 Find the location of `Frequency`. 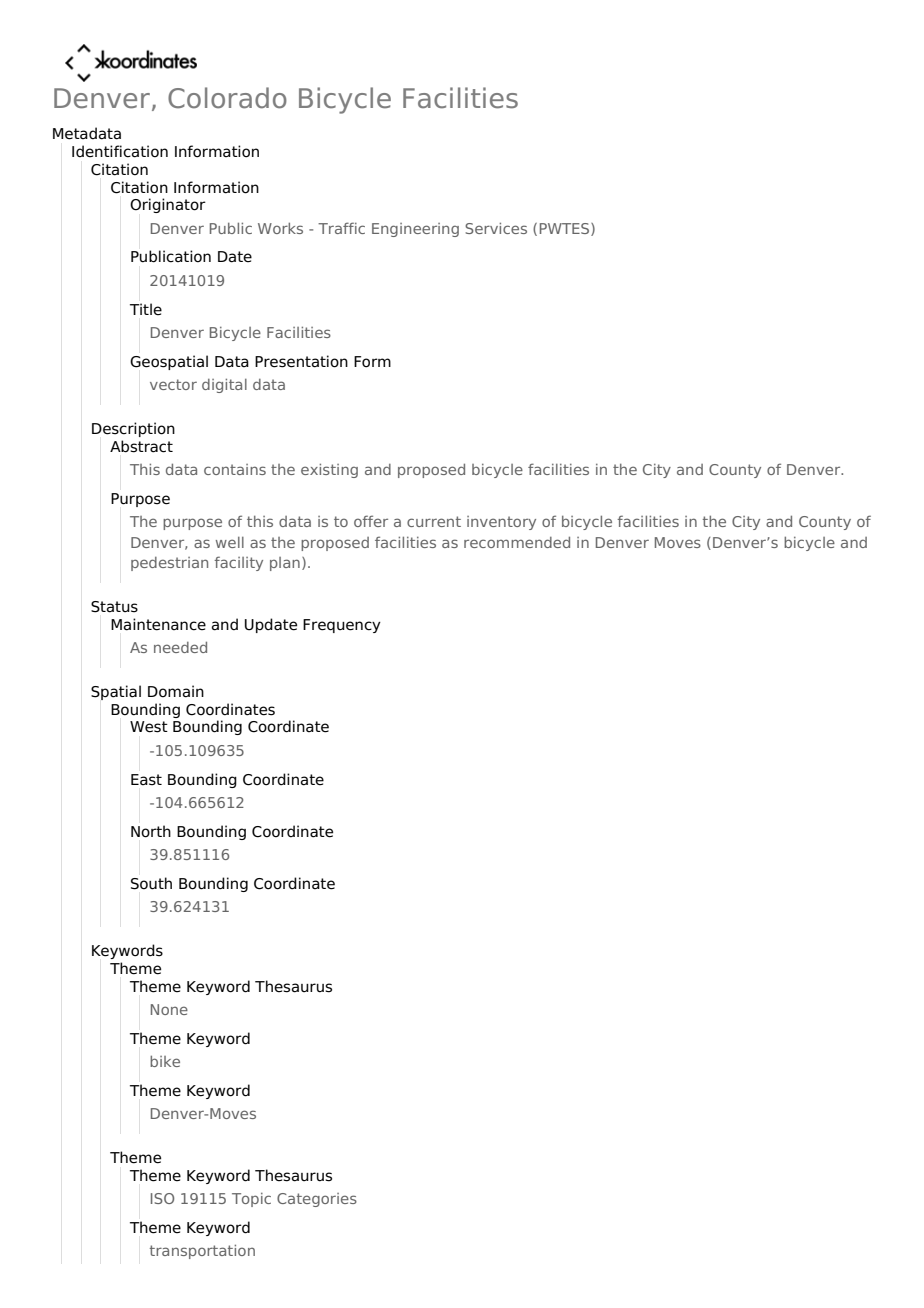

Frequency is located at coordinates (342, 626).
